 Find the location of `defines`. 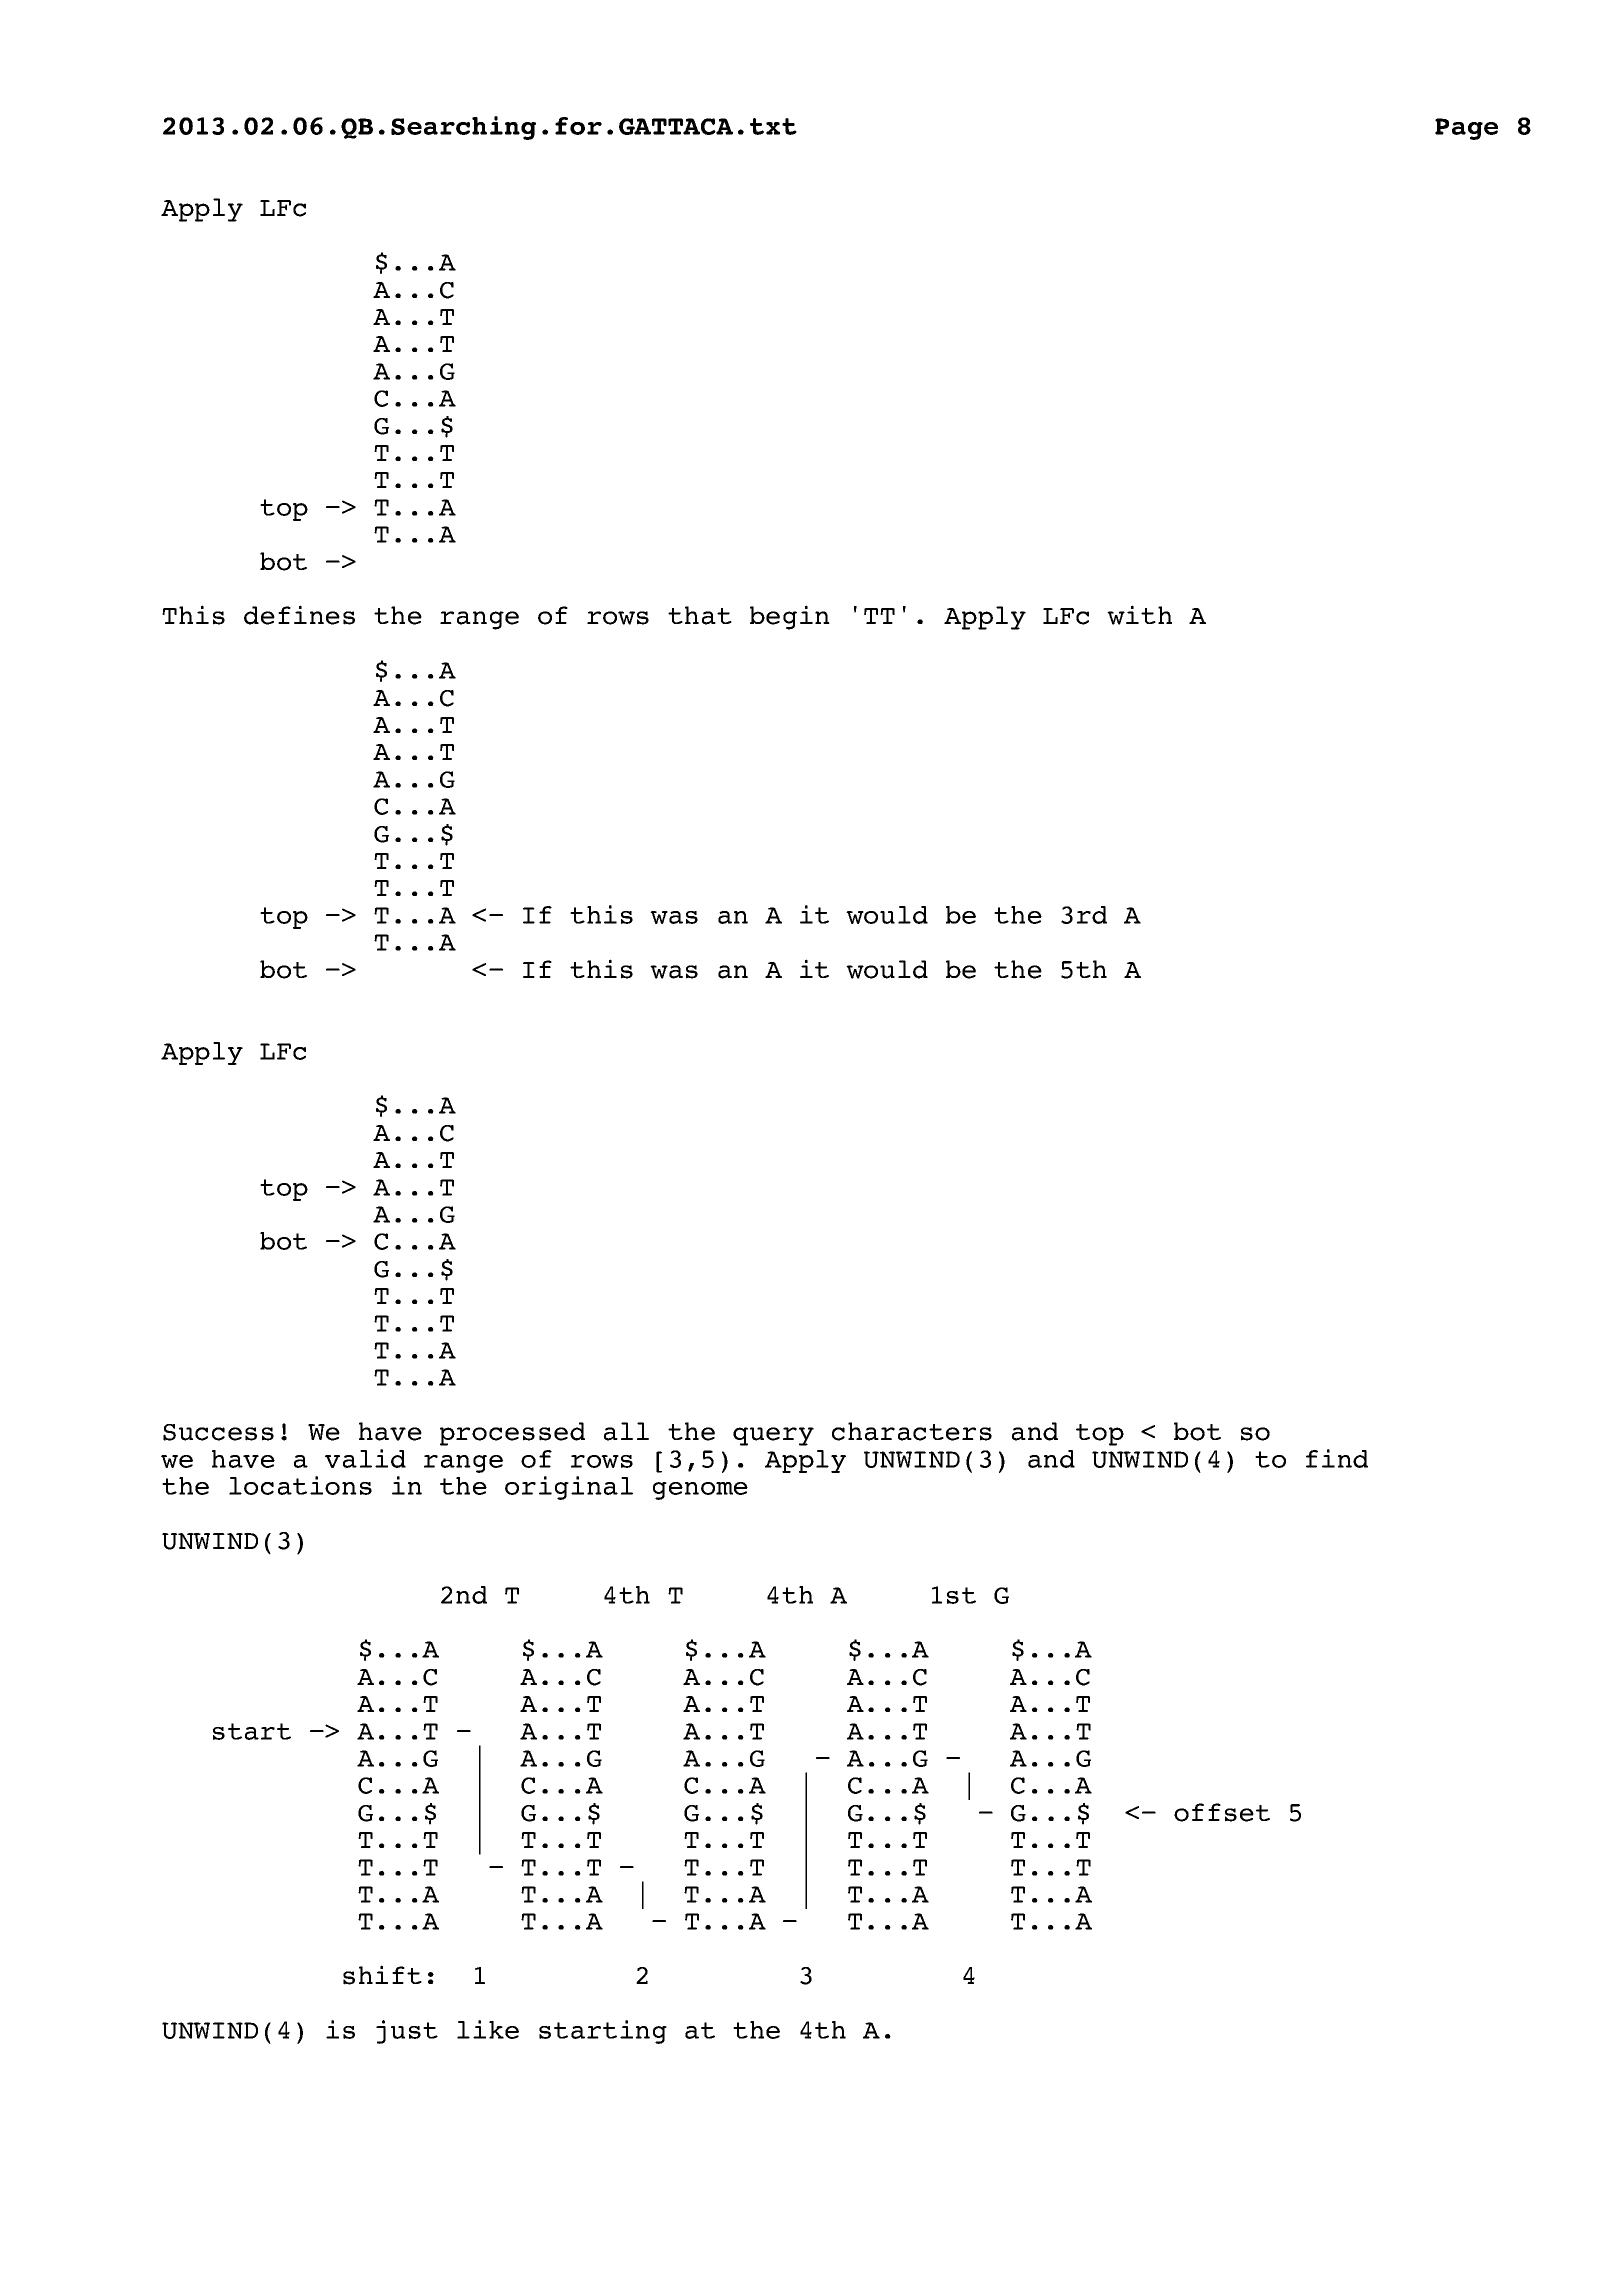

defines is located at coordinates (299, 615).
